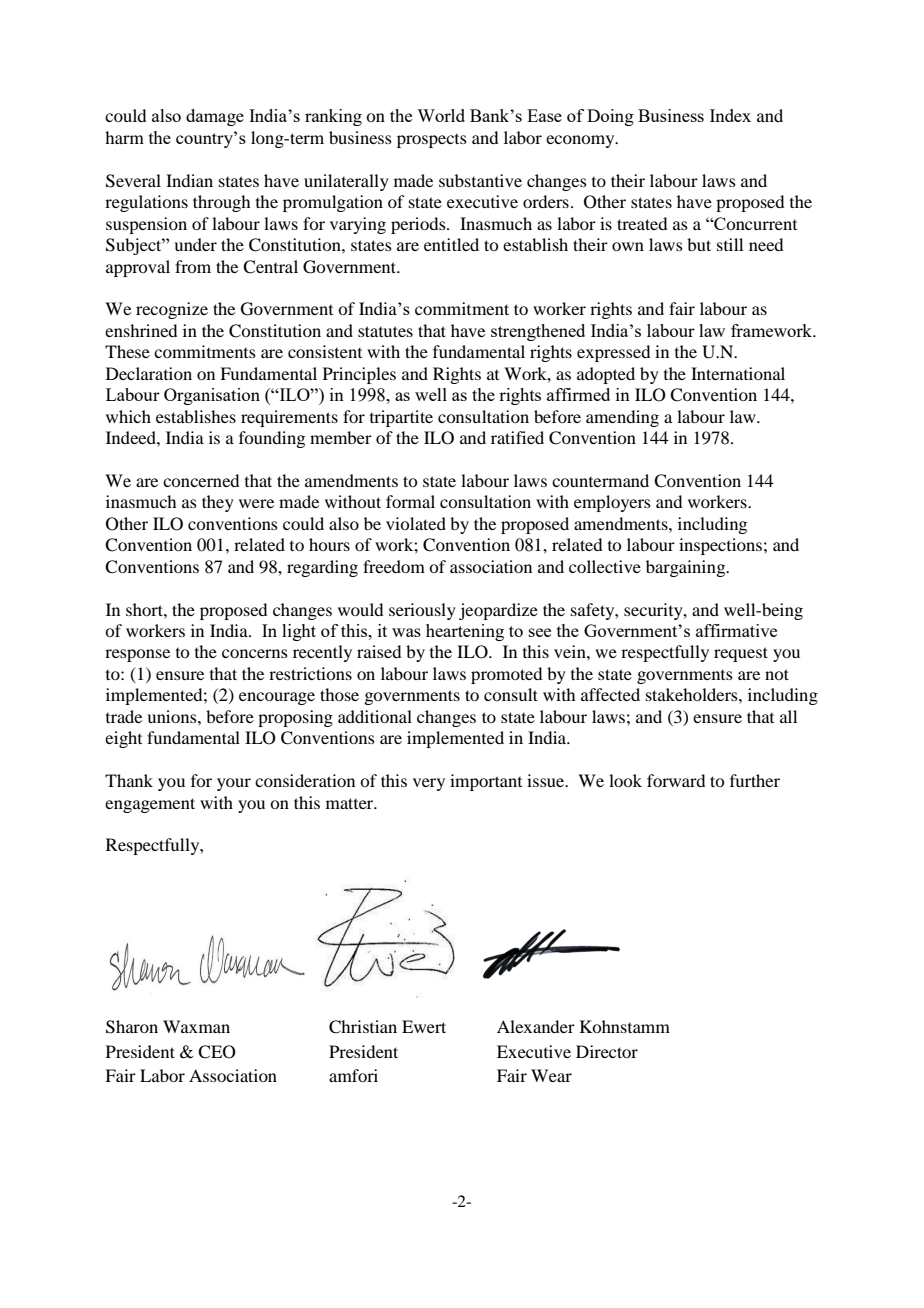 Image resolution: width=924 pixels, height=1308 pixels. What do you see at coordinates (217, 1052) in the document?
I see `CEO` at bounding box center [217, 1052].
